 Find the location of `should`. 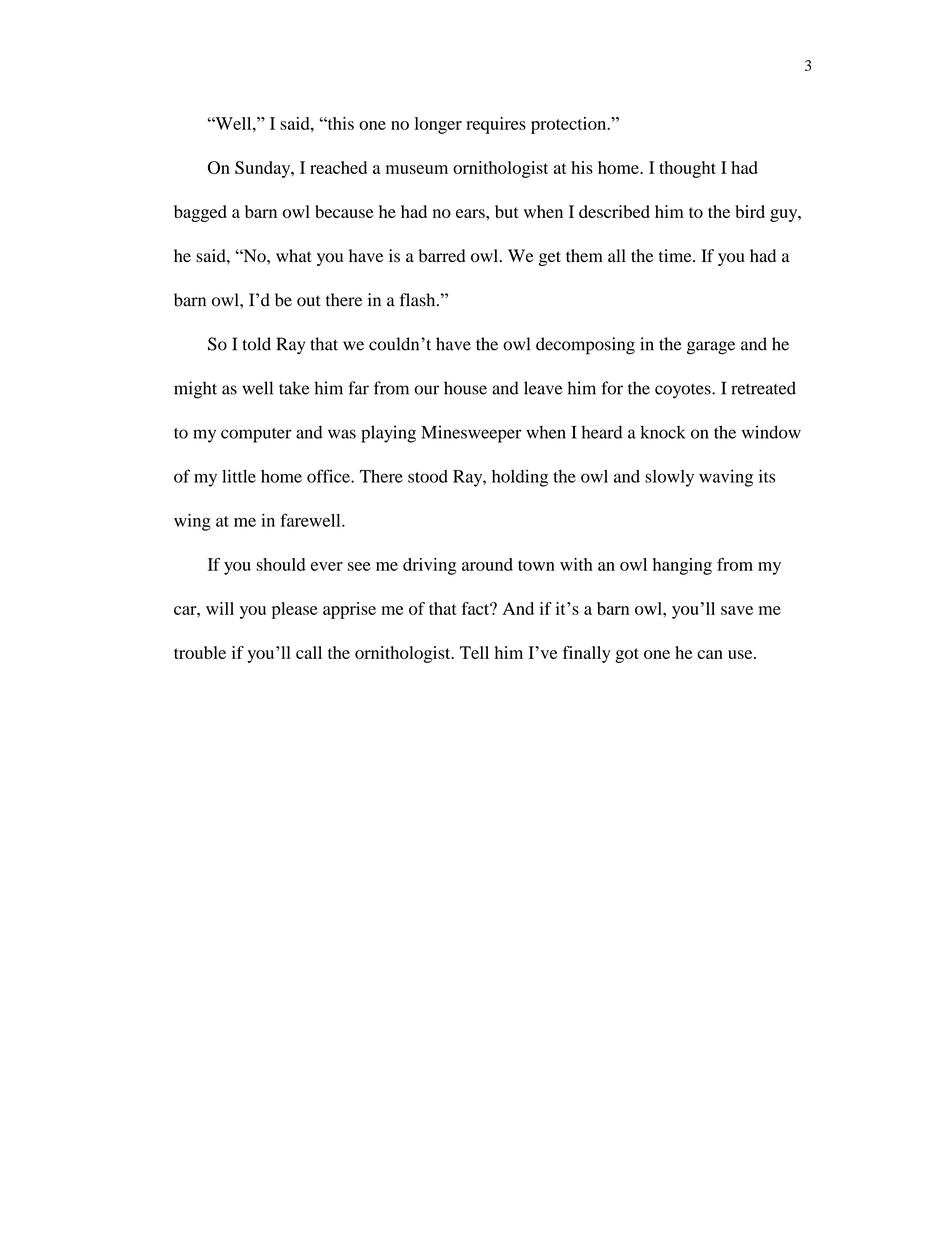

should is located at coordinates (281, 564).
